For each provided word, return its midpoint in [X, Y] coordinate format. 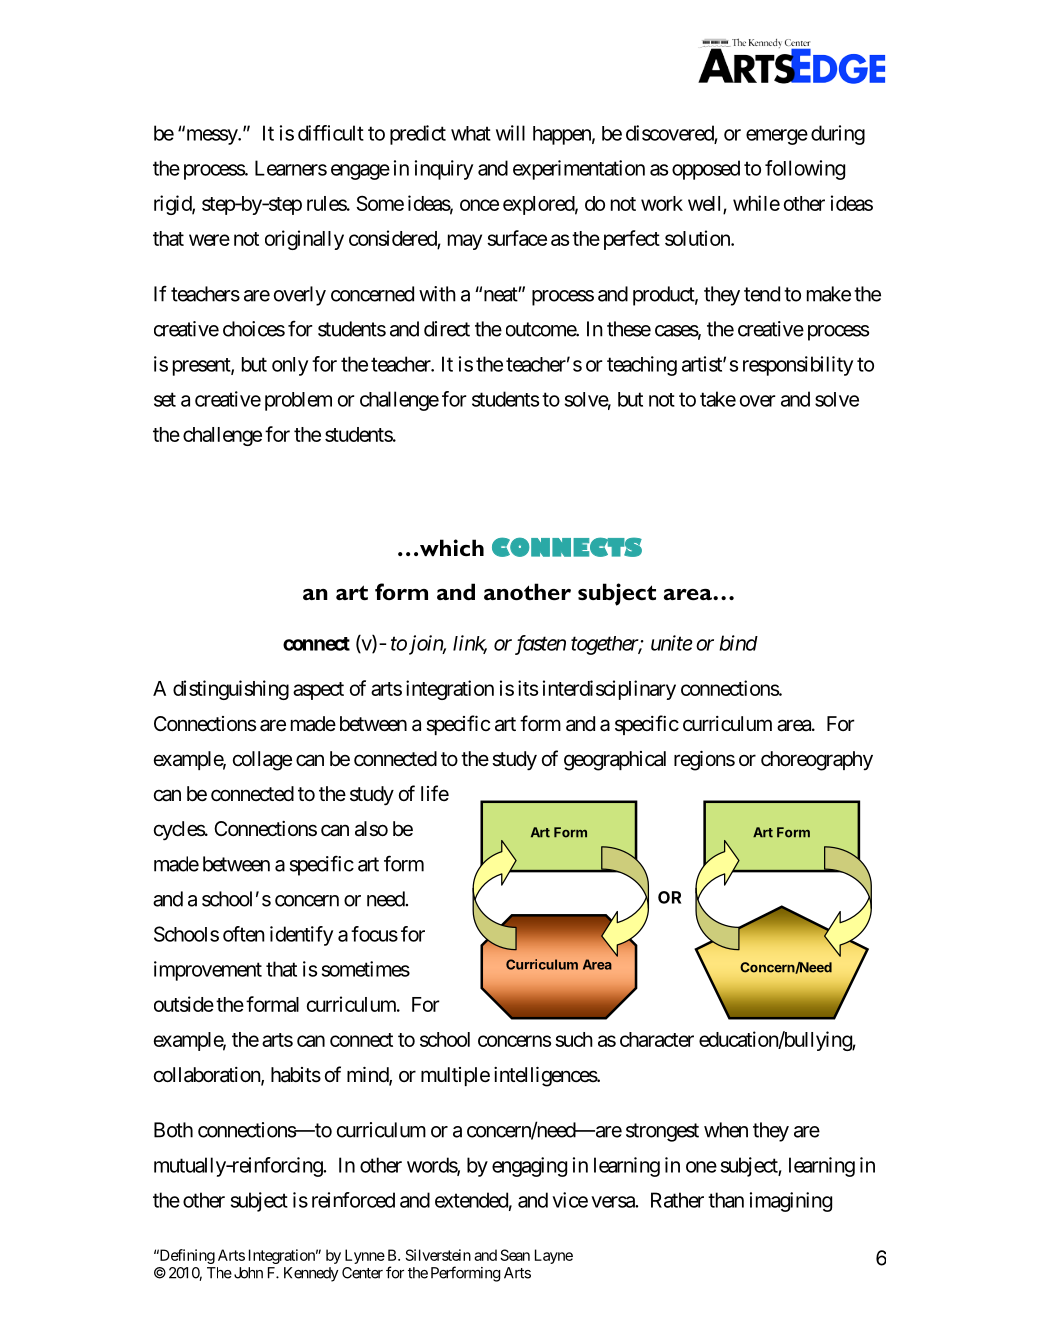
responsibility [798, 366]
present [202, 367]
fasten [540, 645]
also [371, 829]
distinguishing [231, 690]
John [248, 1273]
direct [447, 329]
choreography [817, 761]
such [574, 1039]
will [510, 133]
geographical [615, 761]
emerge [777, 137]
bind [738, 643]
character [657, 1039]
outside [184, 1004]
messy [211, 137]
